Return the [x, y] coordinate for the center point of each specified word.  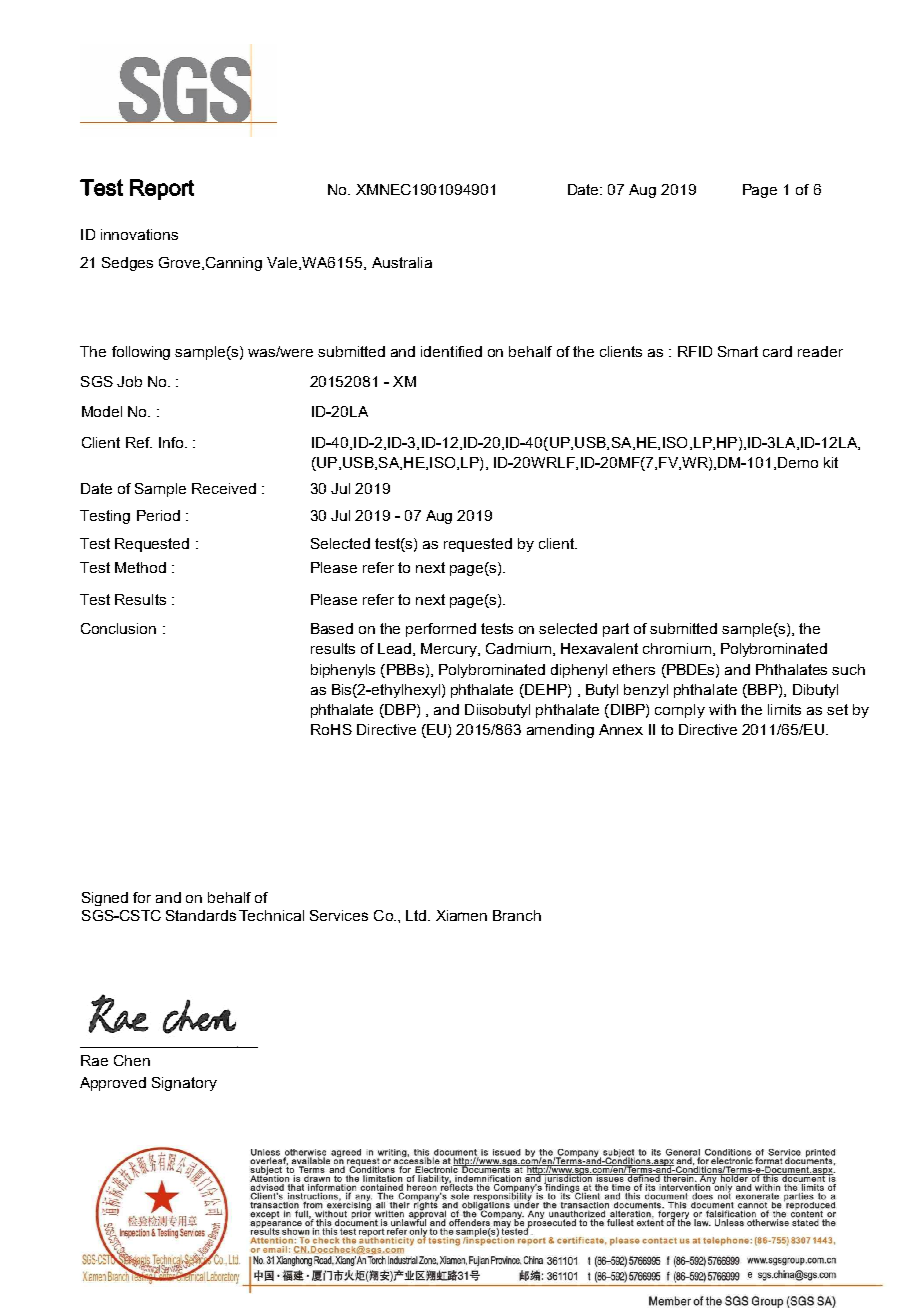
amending [560, 731]
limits [784, 709]
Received [224, 488]
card [777, 351]
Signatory [184, 1084]
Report [162, 189]
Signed [105, 899]
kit [831, 462]
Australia [402, 262]
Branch [517, 915]
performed [441, 630]
